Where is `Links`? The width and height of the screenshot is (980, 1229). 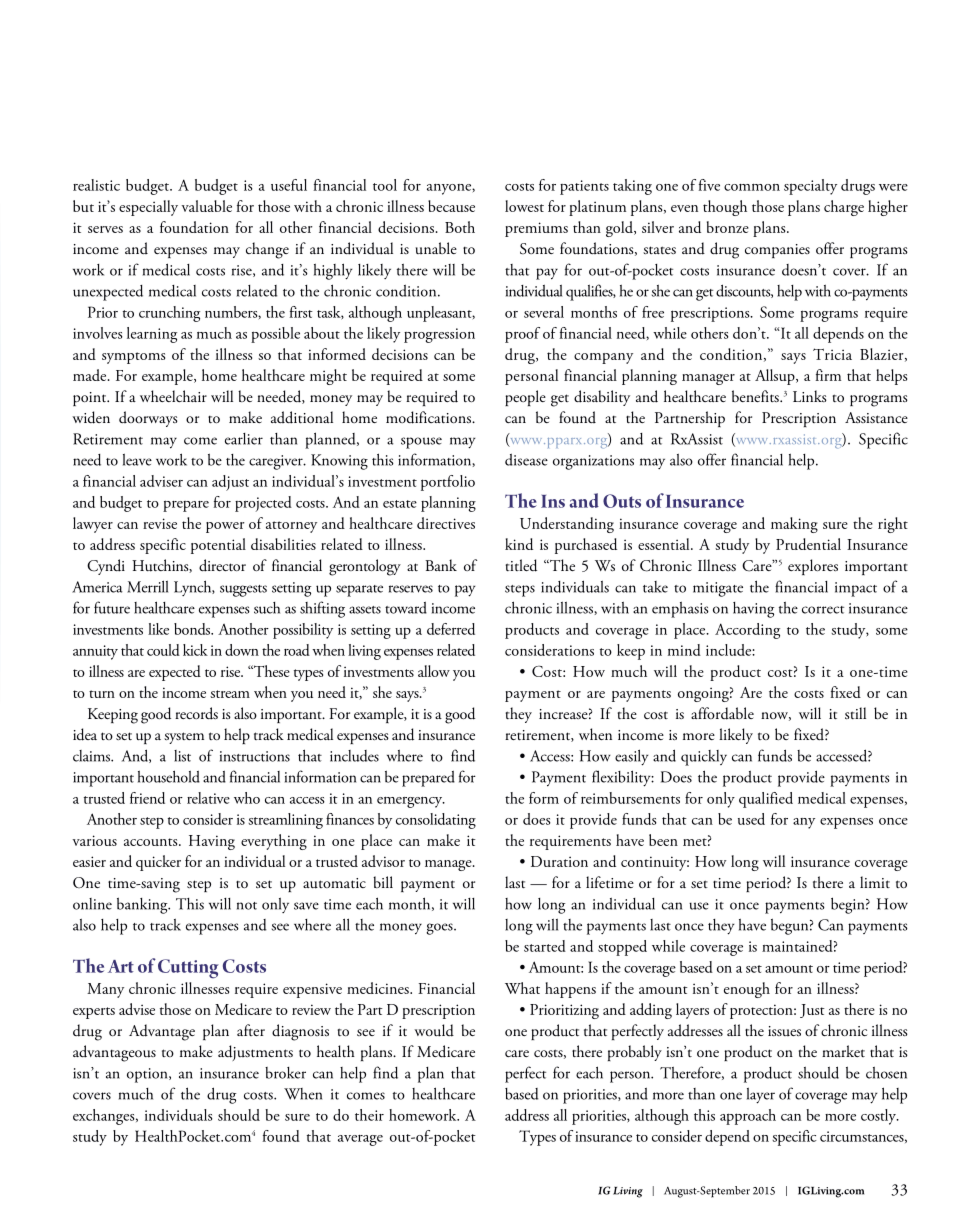 Links is located at coordinates (810, 396).
